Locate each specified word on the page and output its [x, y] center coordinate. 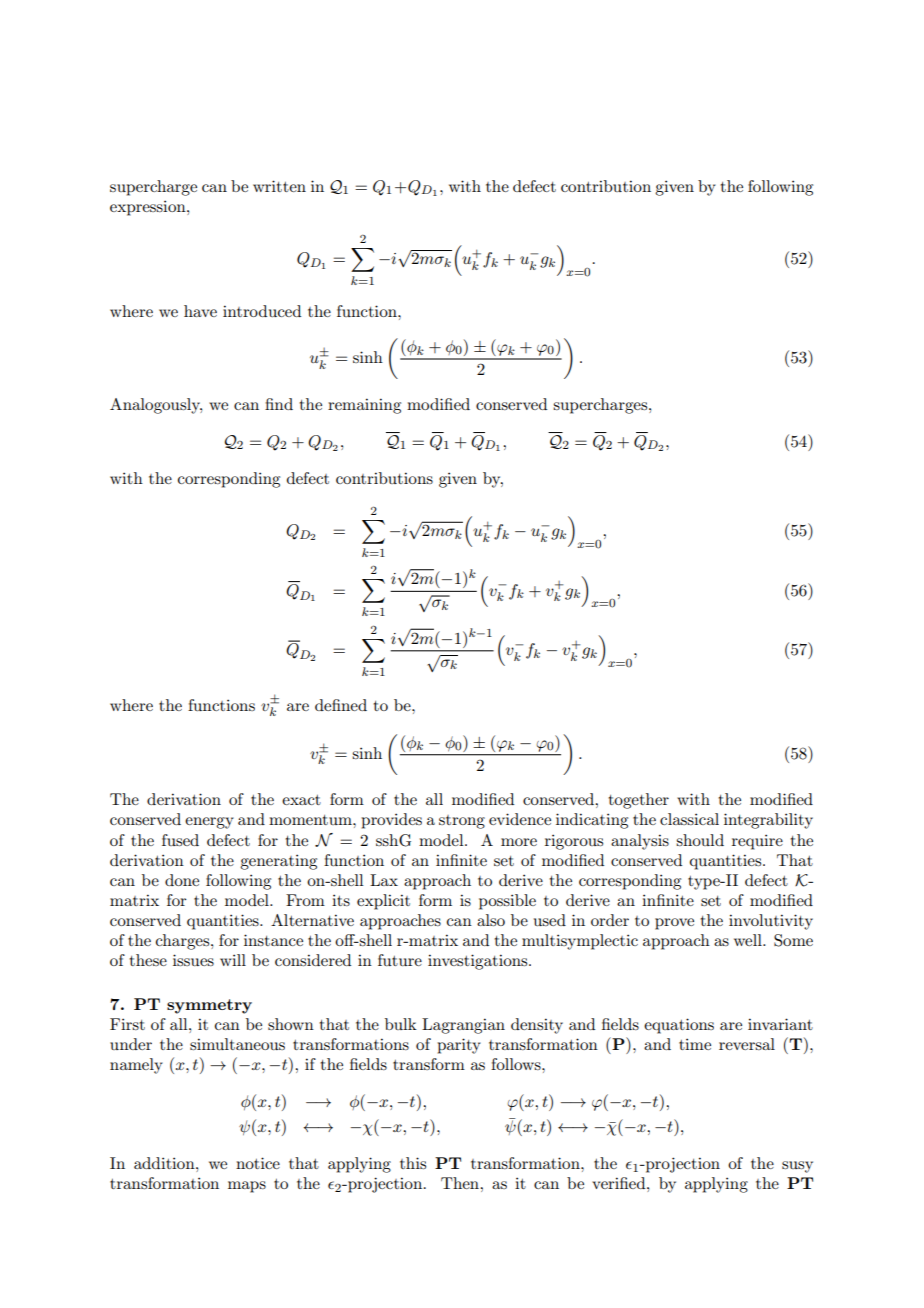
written [279, 186]
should [700, 840]
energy [209, 823]
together [639, 801]
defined [341, 705]
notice [258, 1163]
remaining [364, 406]
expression [149, 208]
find [279, 404]
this [413, 1163]
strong [462, 822]
